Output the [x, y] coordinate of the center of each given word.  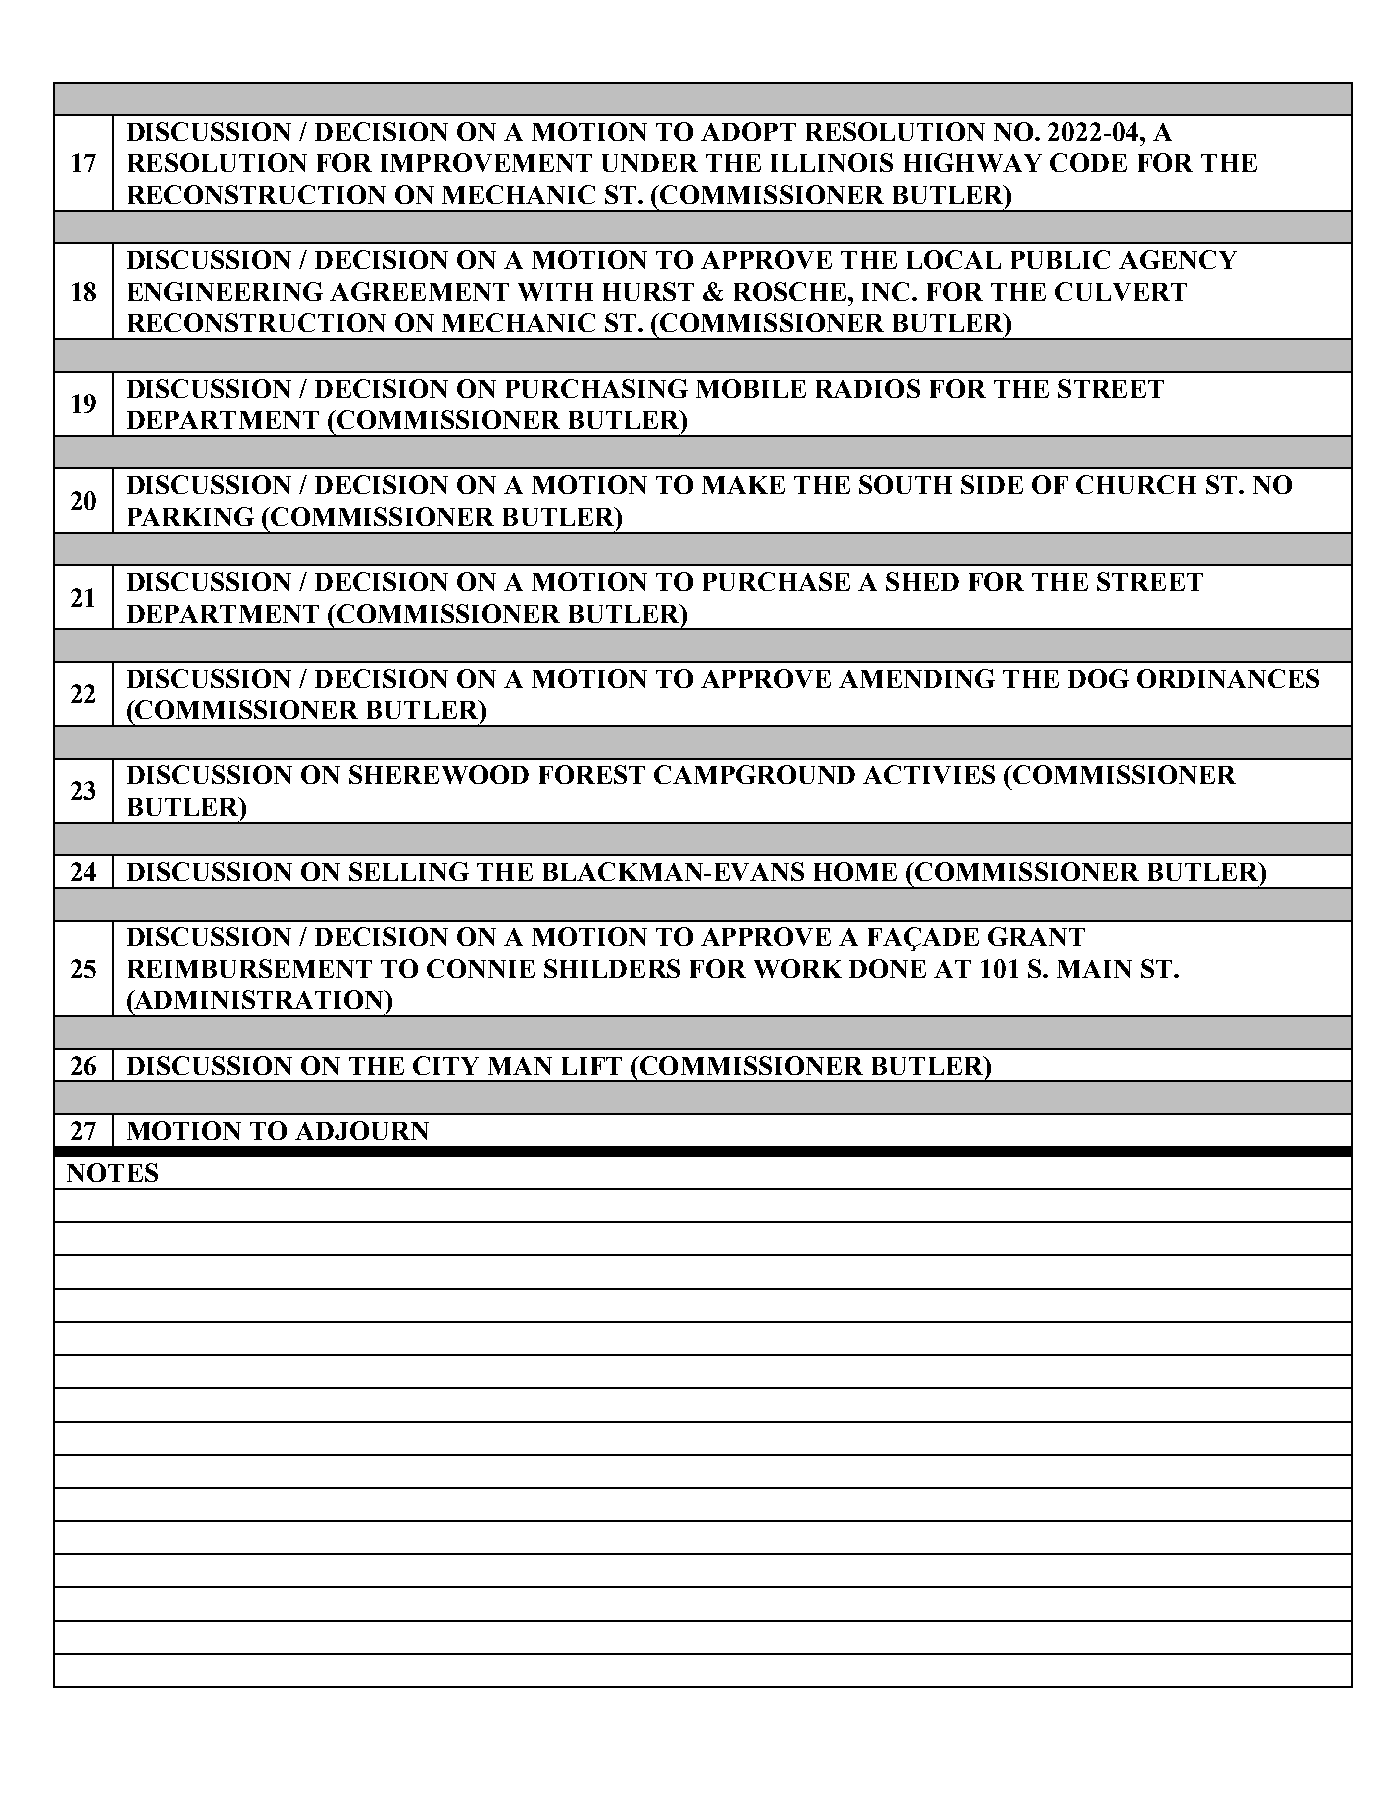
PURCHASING [597, 388]
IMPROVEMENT [486, 162]
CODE [1088, 162]
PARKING [191, 516]
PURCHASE [776, 581]
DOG [1098, 678]
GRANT [1036, 936]
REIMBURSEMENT [250, 968]
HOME [855, 871]
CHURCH [1136, 484]
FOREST [592, 774]
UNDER [650, 163]
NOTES [112, 1172]
